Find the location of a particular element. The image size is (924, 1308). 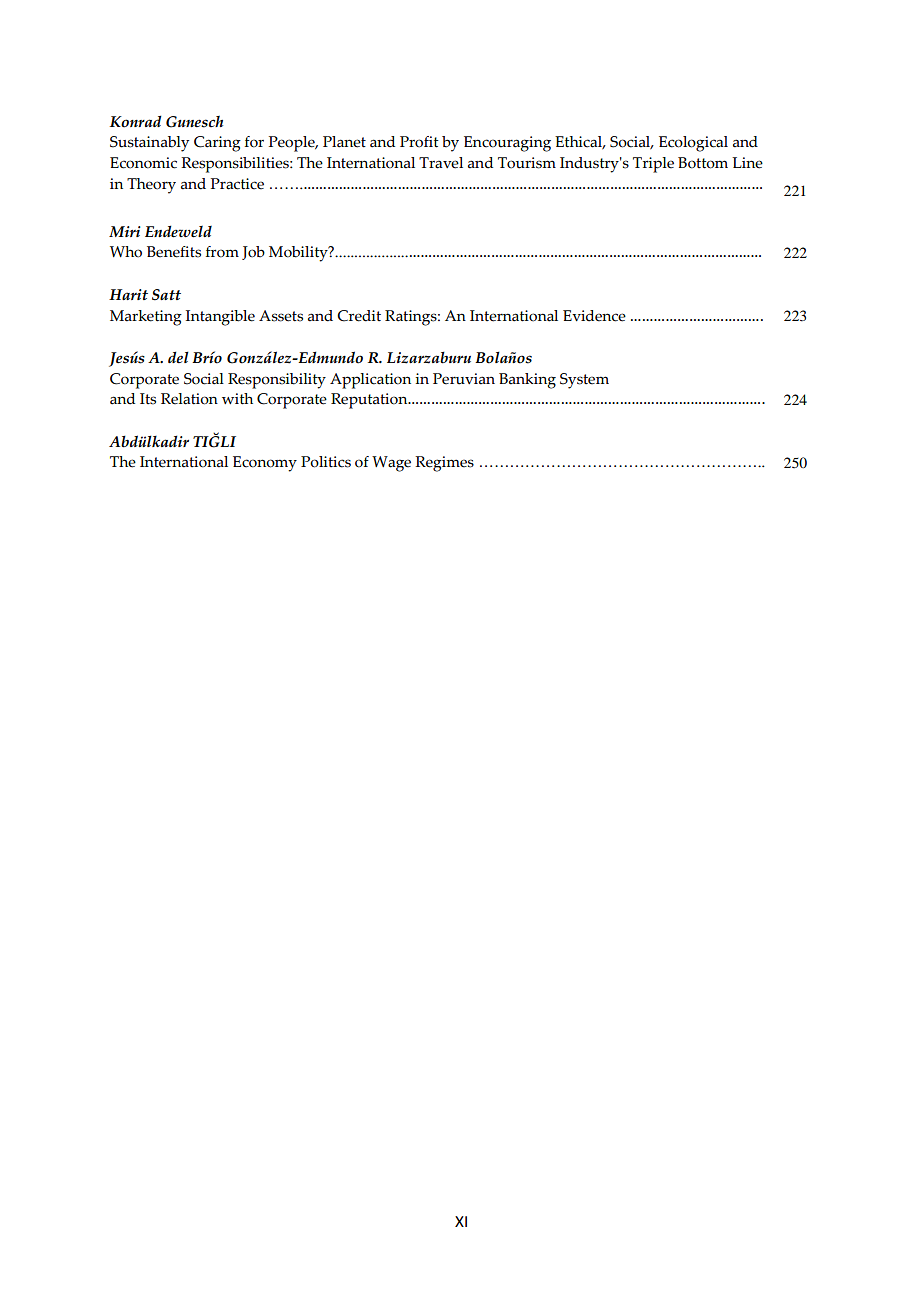

from is located at coordinates (222, 252).
